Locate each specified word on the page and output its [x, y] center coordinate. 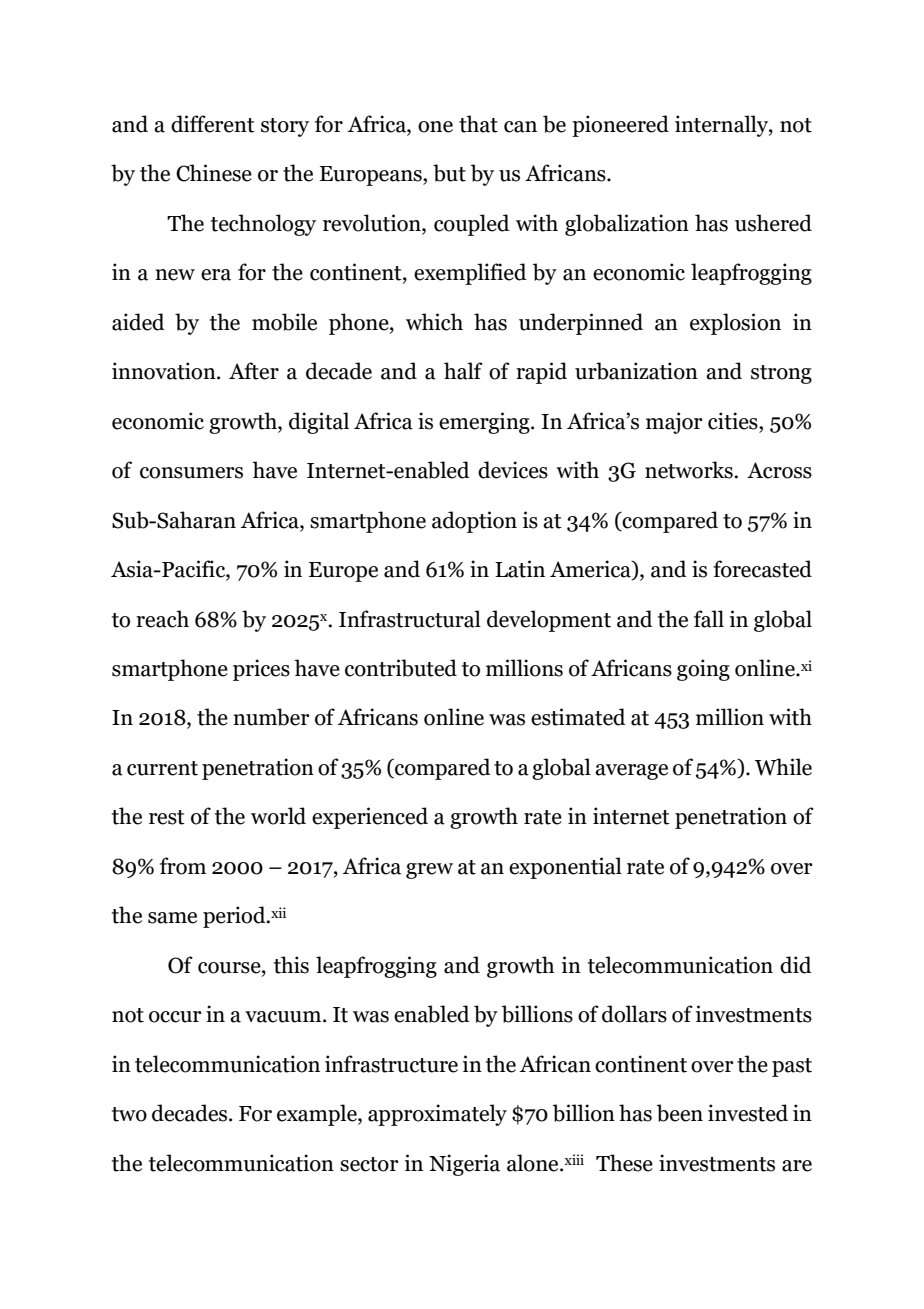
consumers [191, 473]
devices [513, 470]
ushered [773, 223]
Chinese [214, 173]
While [783, 767]
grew [429, 871]
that [478, 124]
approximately [437, 1115]
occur [175, 1017]
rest [167, 817]
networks [690, 470]
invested [748, 1113]
